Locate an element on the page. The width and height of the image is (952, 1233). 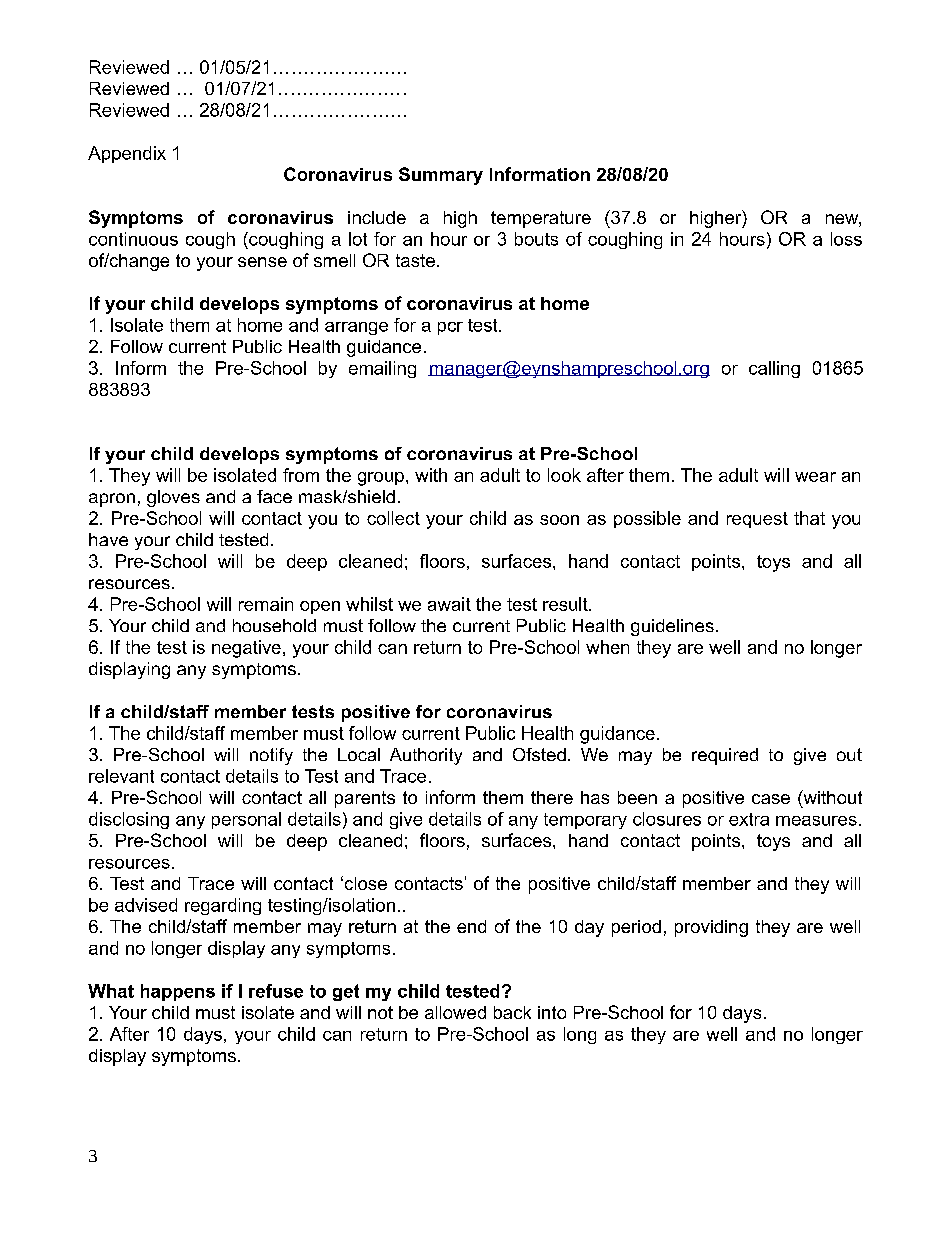
Appendix is located at coordinates (127, 154).
